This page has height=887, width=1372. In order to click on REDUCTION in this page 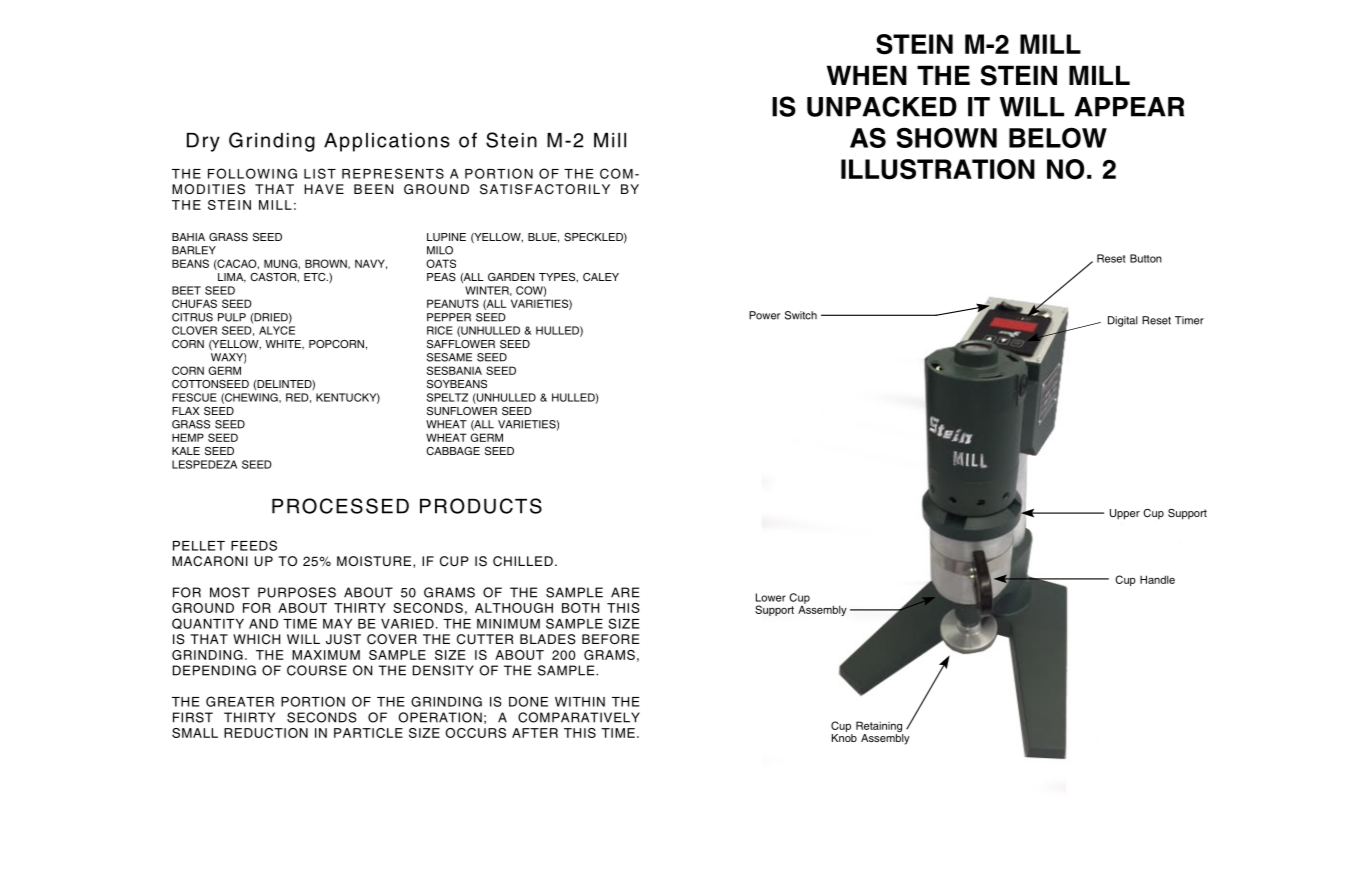, I will do `click(266, 733)`.
